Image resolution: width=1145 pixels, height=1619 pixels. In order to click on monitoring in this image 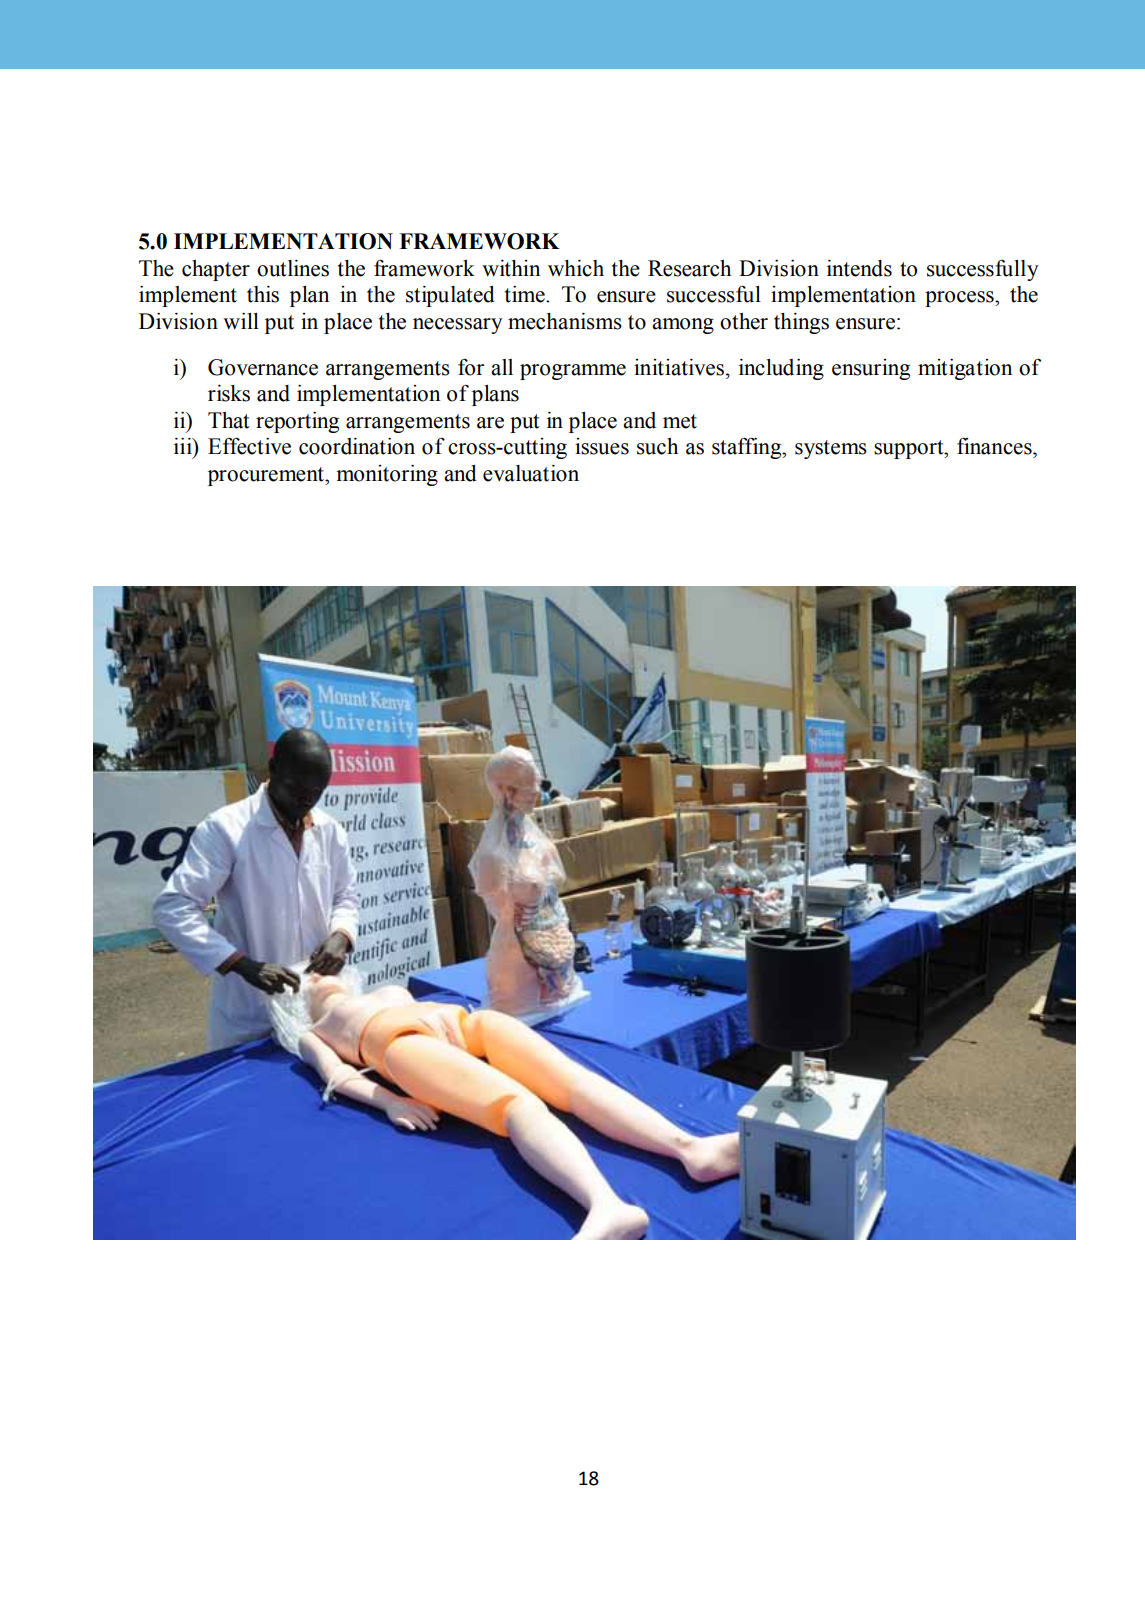, I will do `click(387, 475)`.
